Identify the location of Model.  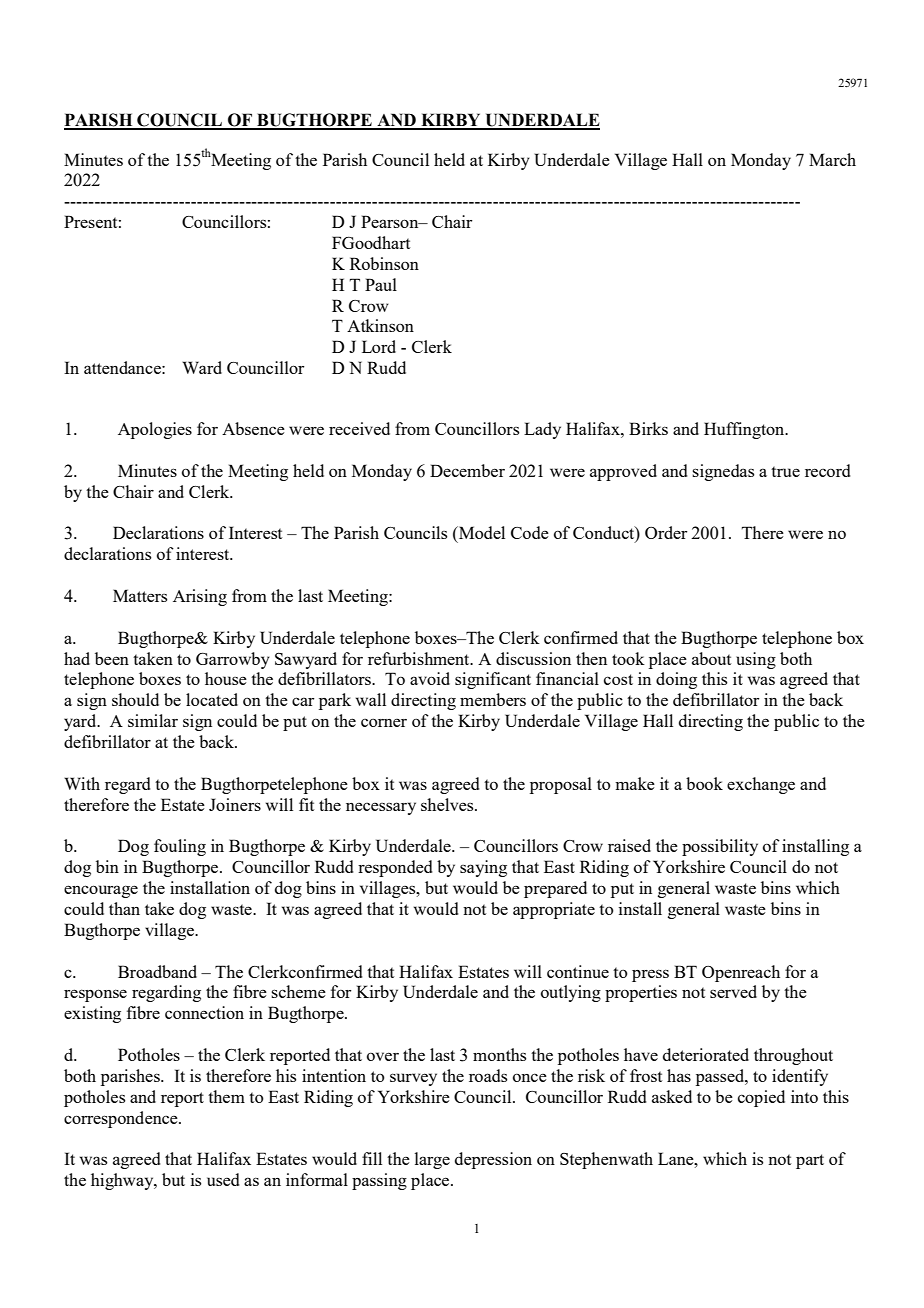
(481, 532).
